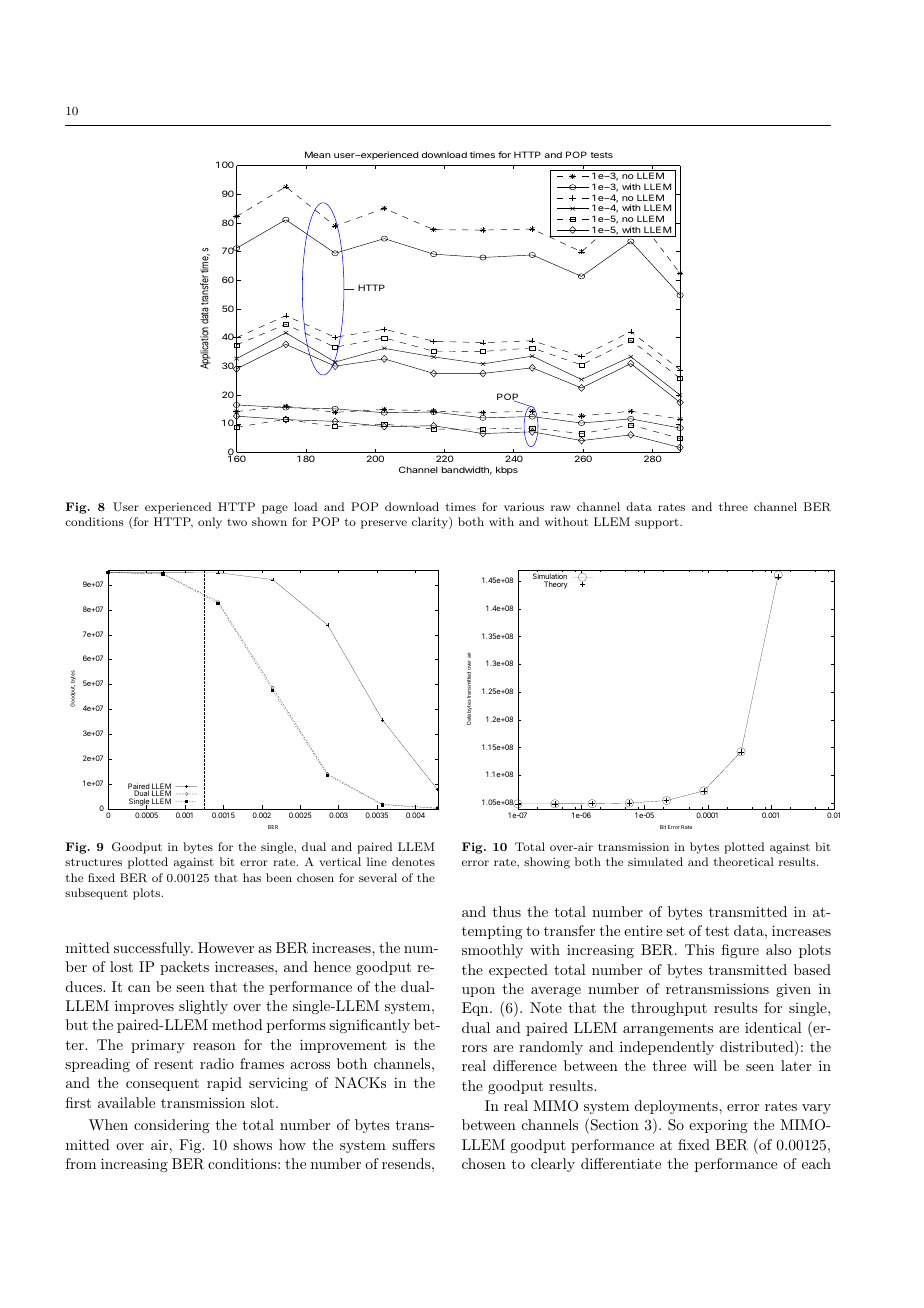  What do you see at coordinates (561, 508) in the image?
I see `raw` at bounding box center [561, 508].
